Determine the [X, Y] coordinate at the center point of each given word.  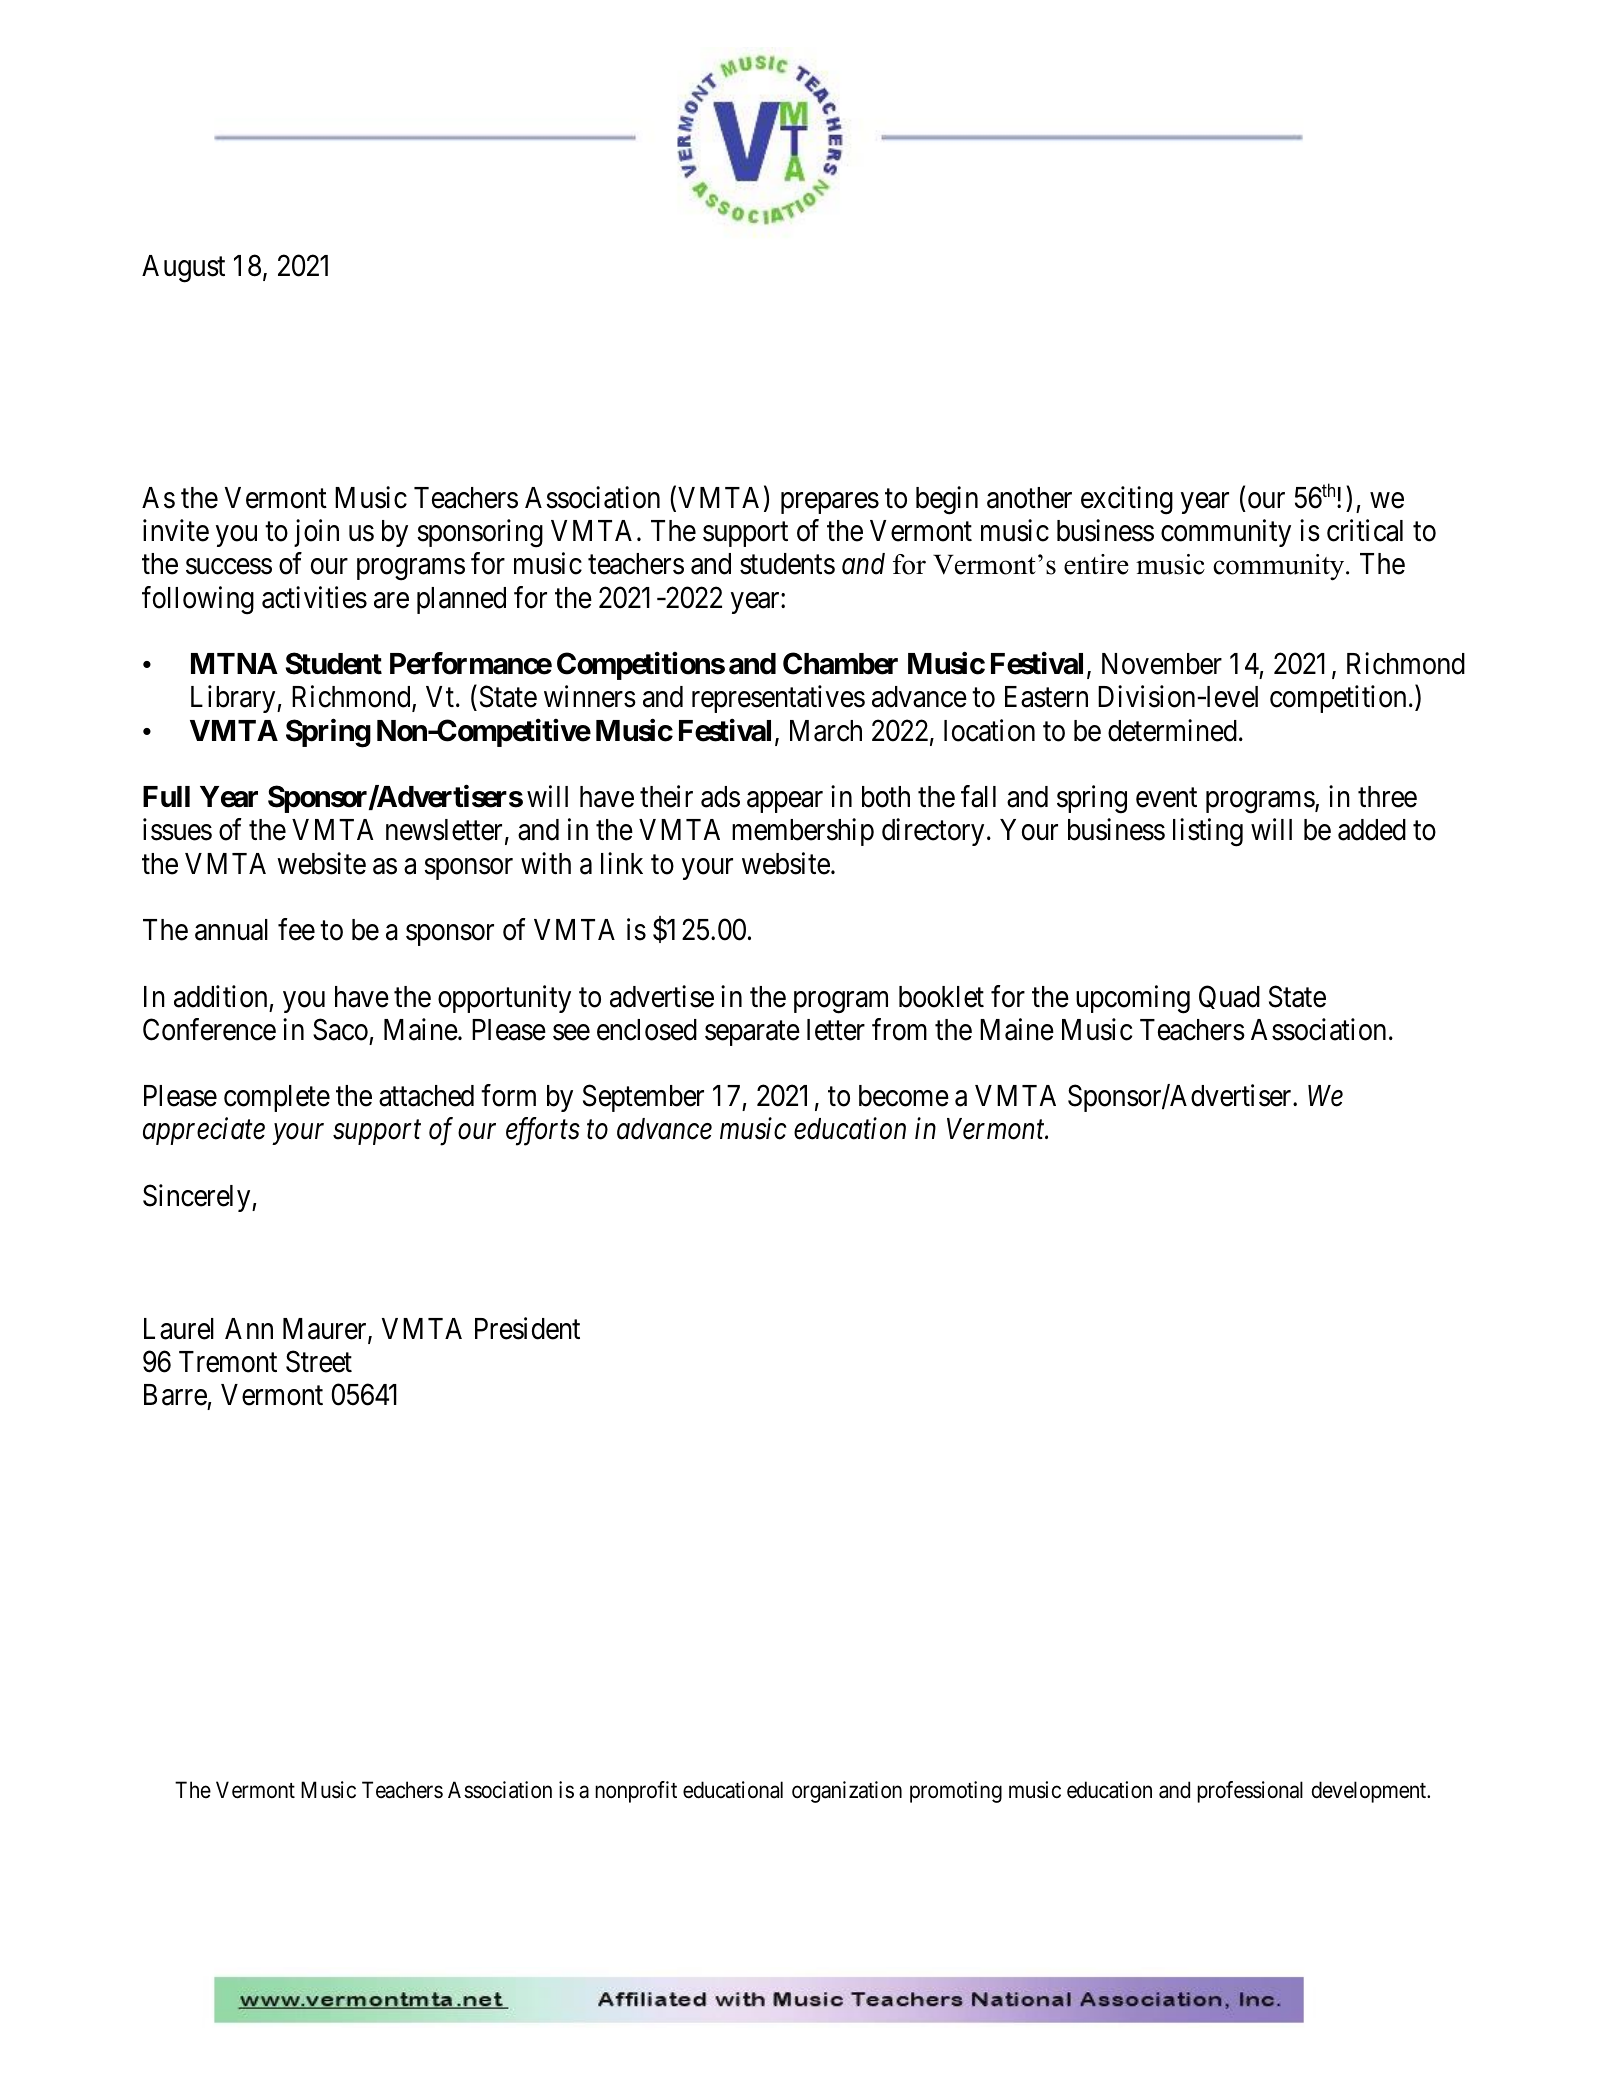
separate [752, 1033]
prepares [830, 503]
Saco [340, 1029]
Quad [1229, 997]
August [183, 269]
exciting [1127, 500]
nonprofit [636, 1792]
